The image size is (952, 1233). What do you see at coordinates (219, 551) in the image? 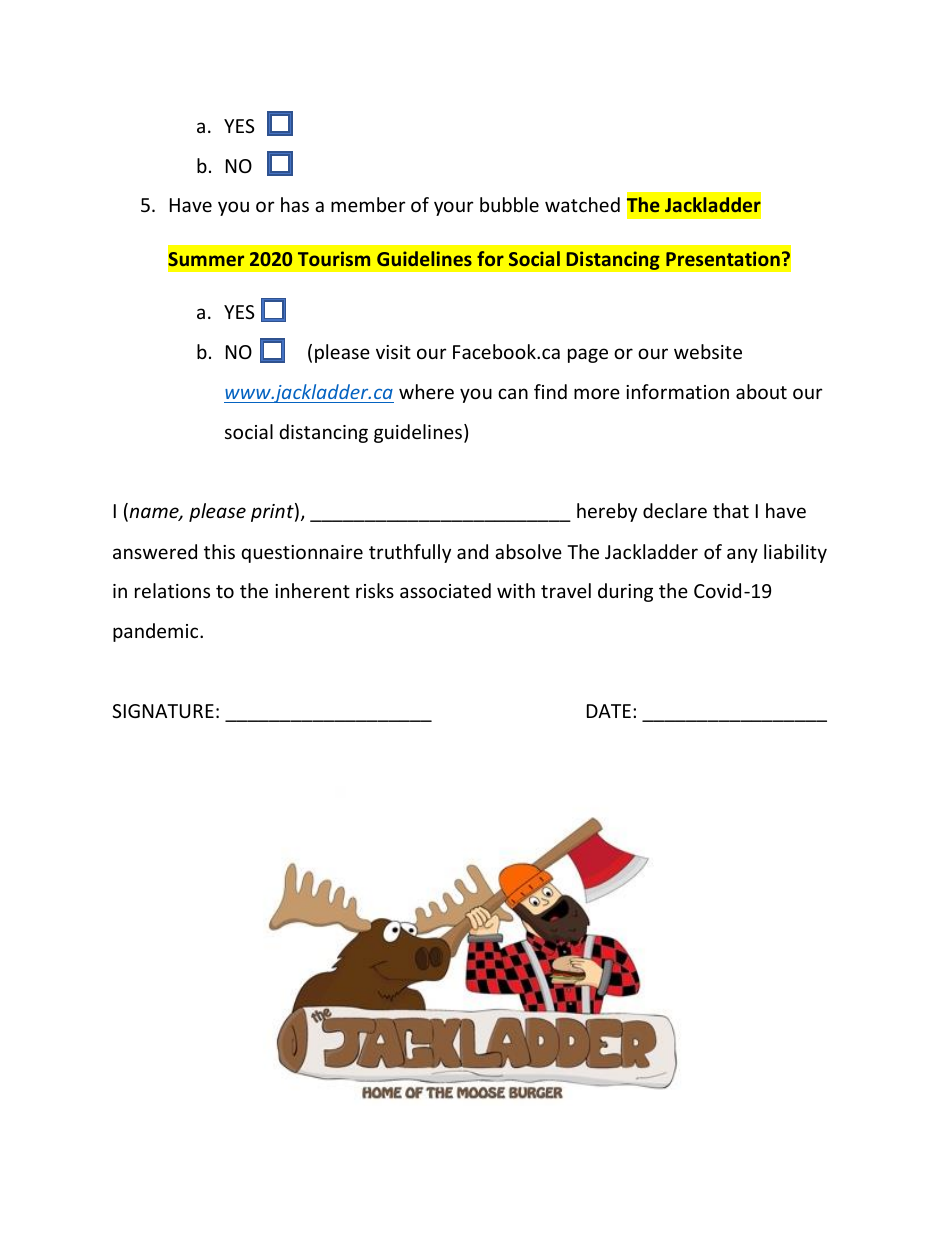
I see `this` at bounding box center [219, 551].
